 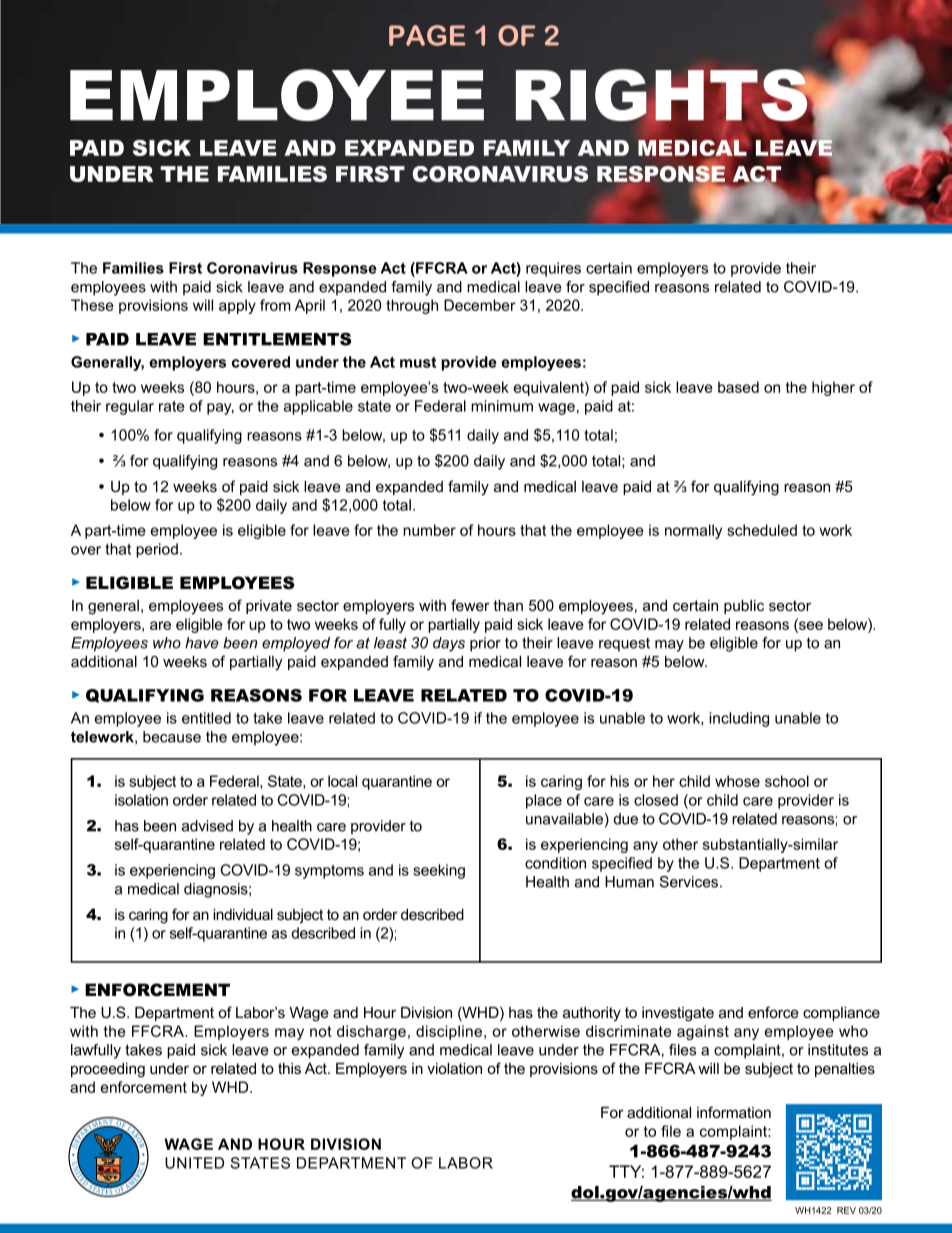 I want to click on individual, so click(x=243, y=914).
